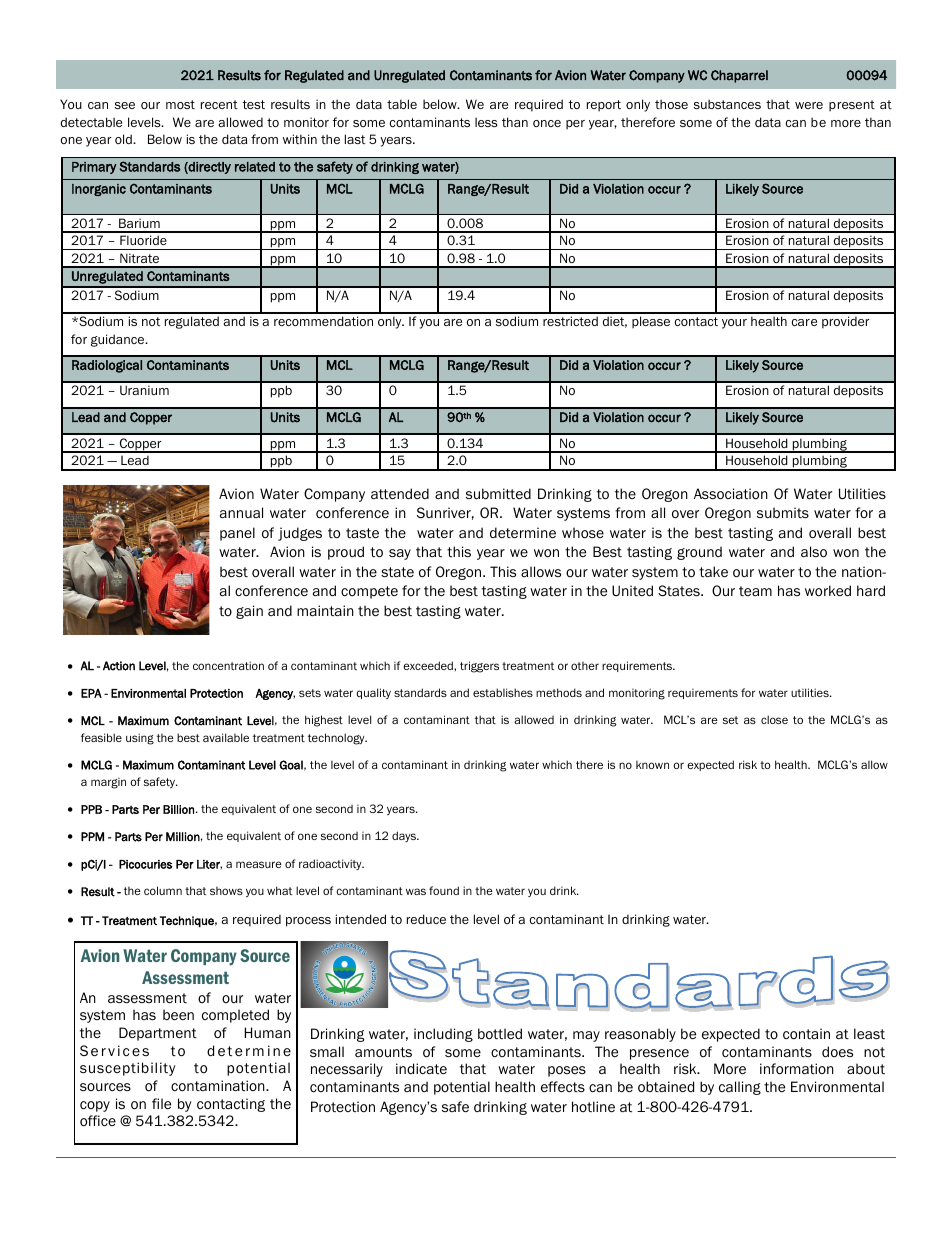 Image resolution: width=952 pixels, height=1233 pixels. What do you see at coordinates (161, 1103) in the screenshot?
I see `file` at bounding box center [161, 1103].
